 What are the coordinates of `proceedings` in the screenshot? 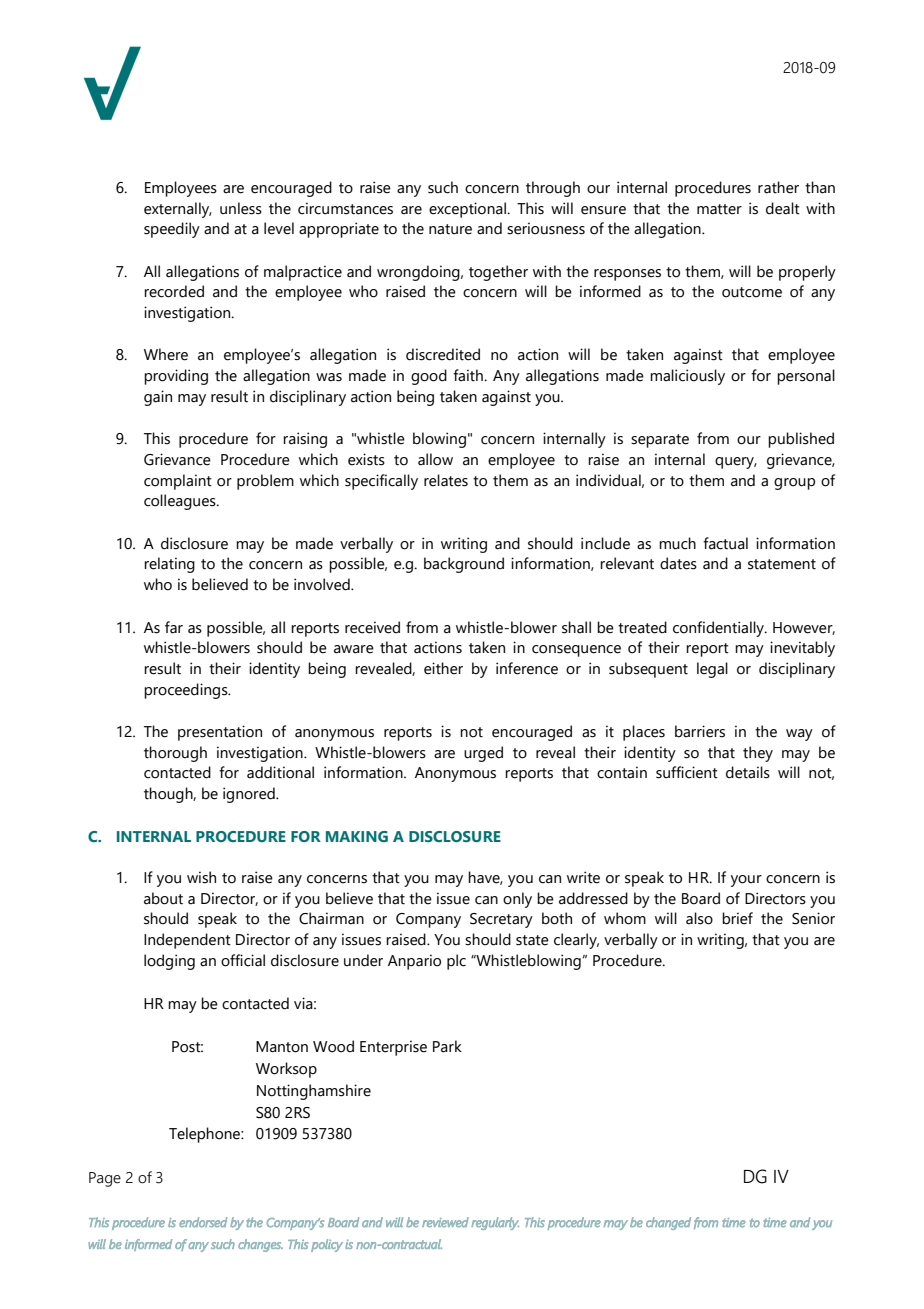 It's located at (187, 691).
